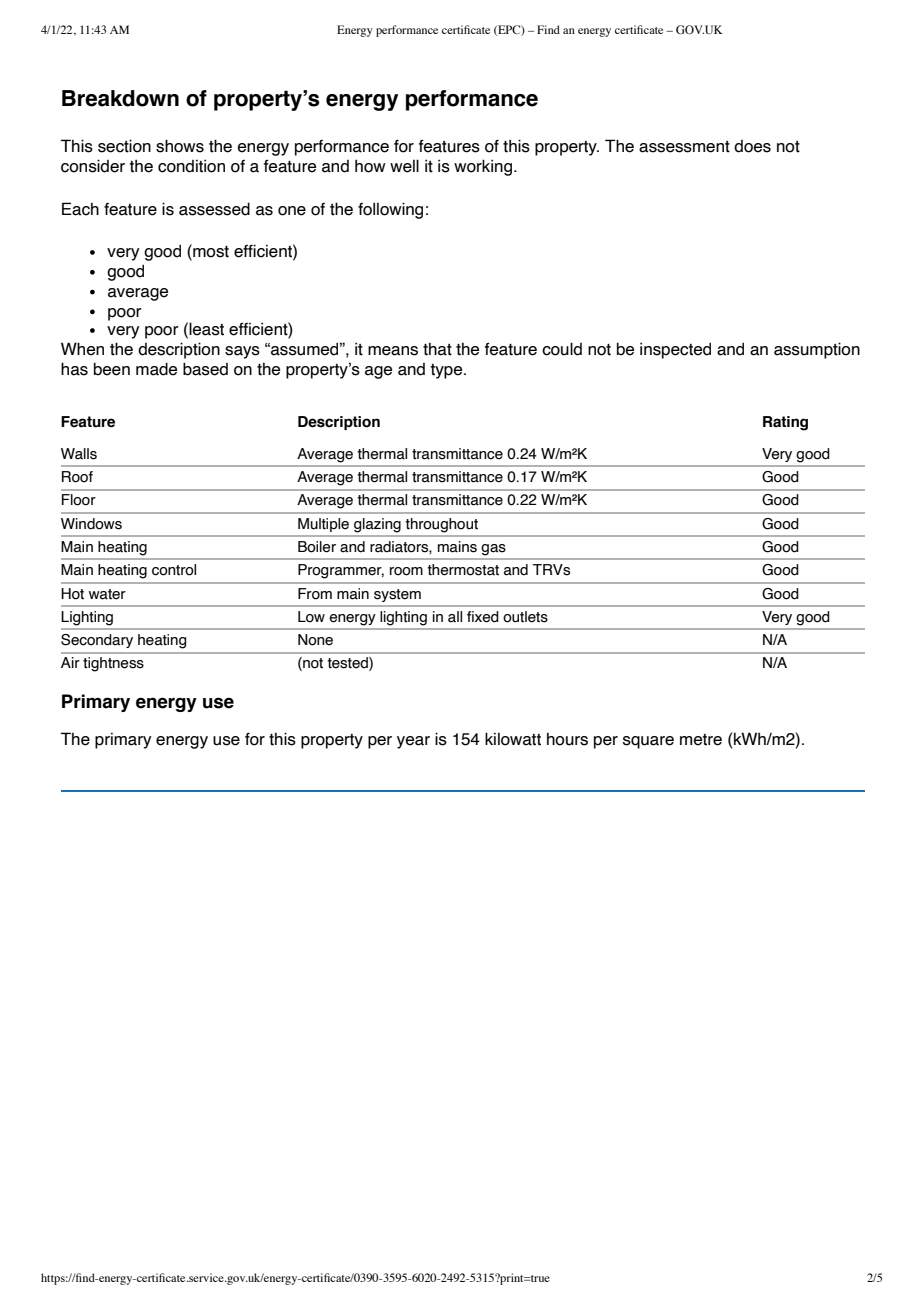 The height and width of the image is (1308, 924). I want to click on well, so click(404, 166).
